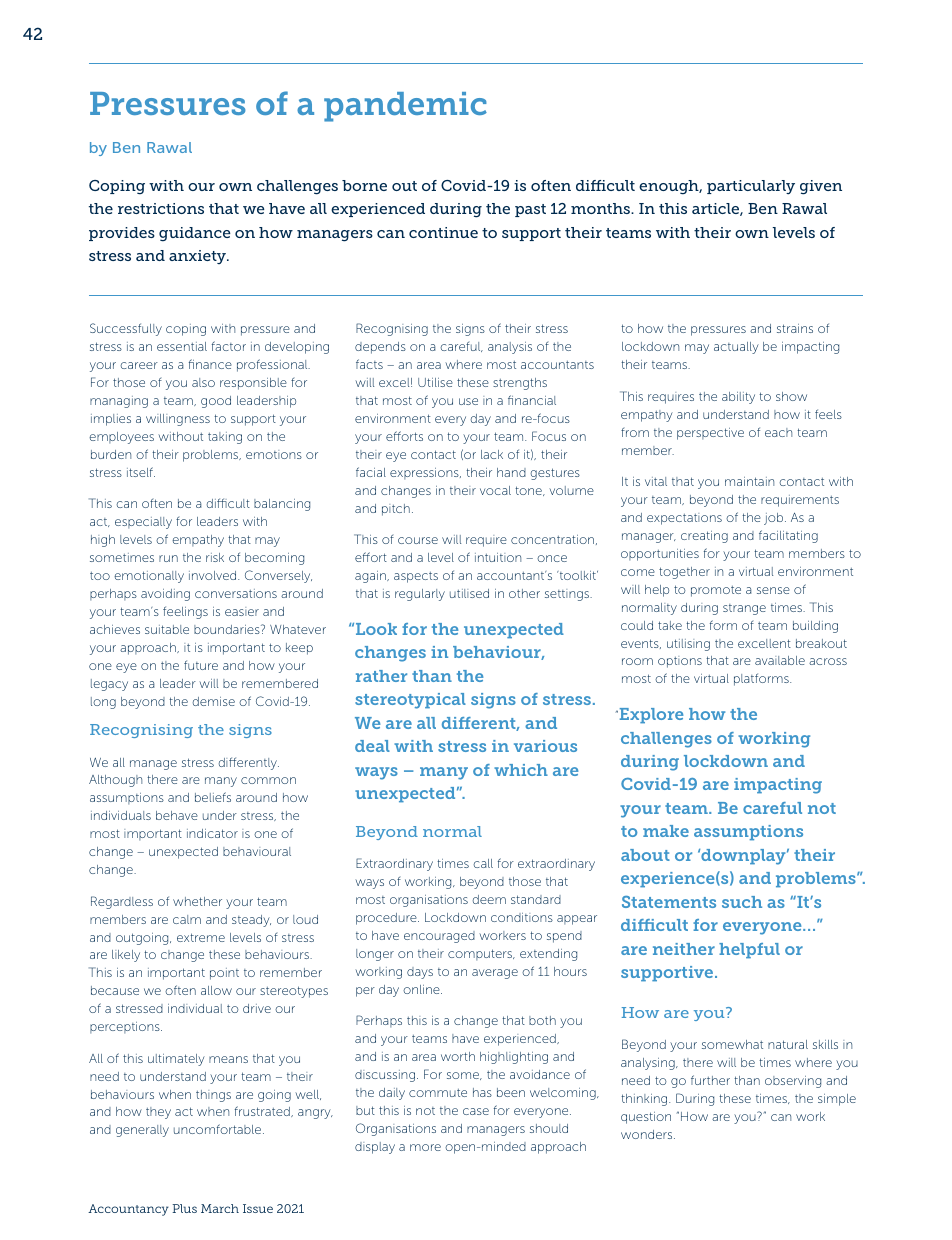 The width and height of the screenshot is (952, 1240). I want to click on pandemic, so click(405, 107).
